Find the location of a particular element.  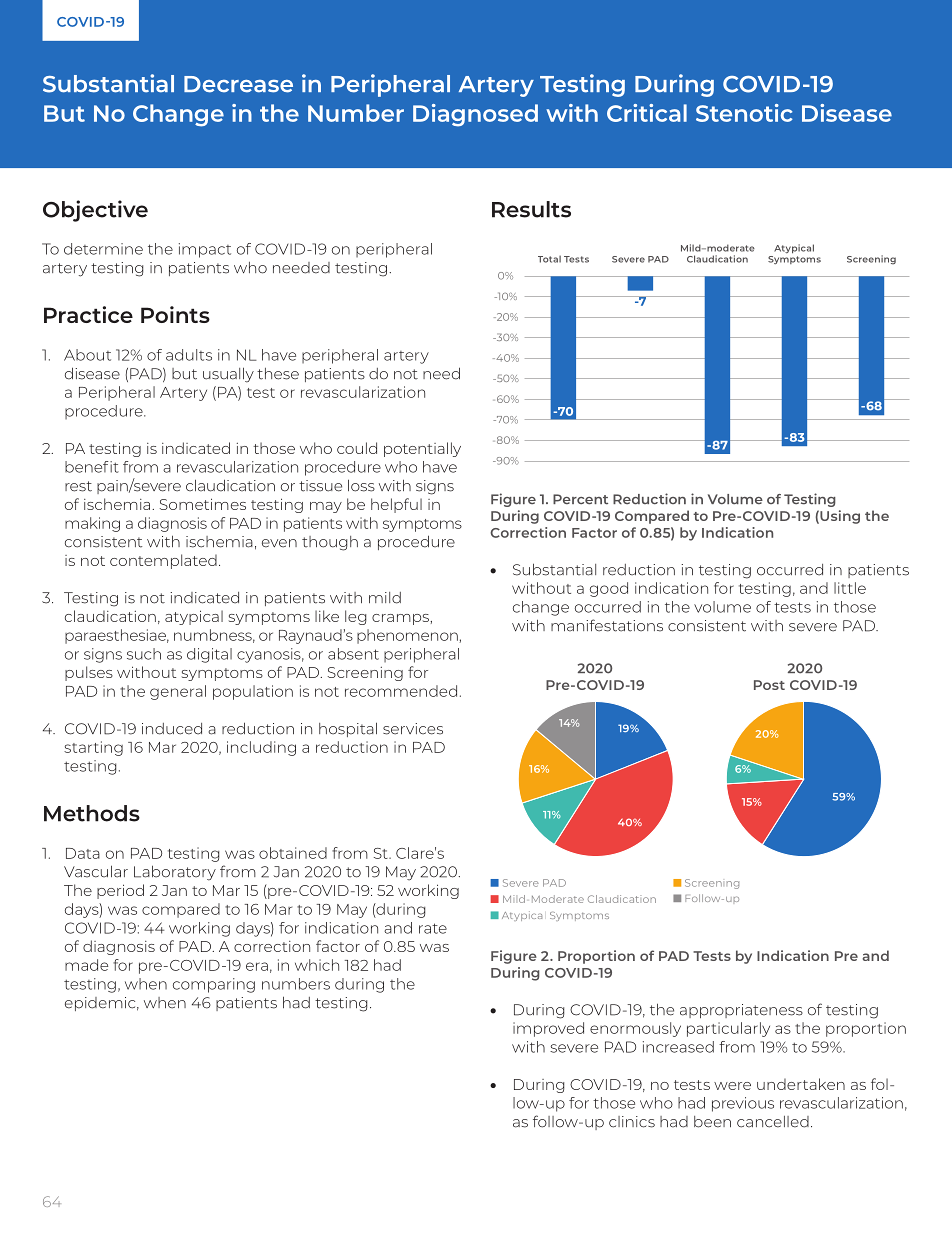

cramps is located at coordinates (401, 619).
